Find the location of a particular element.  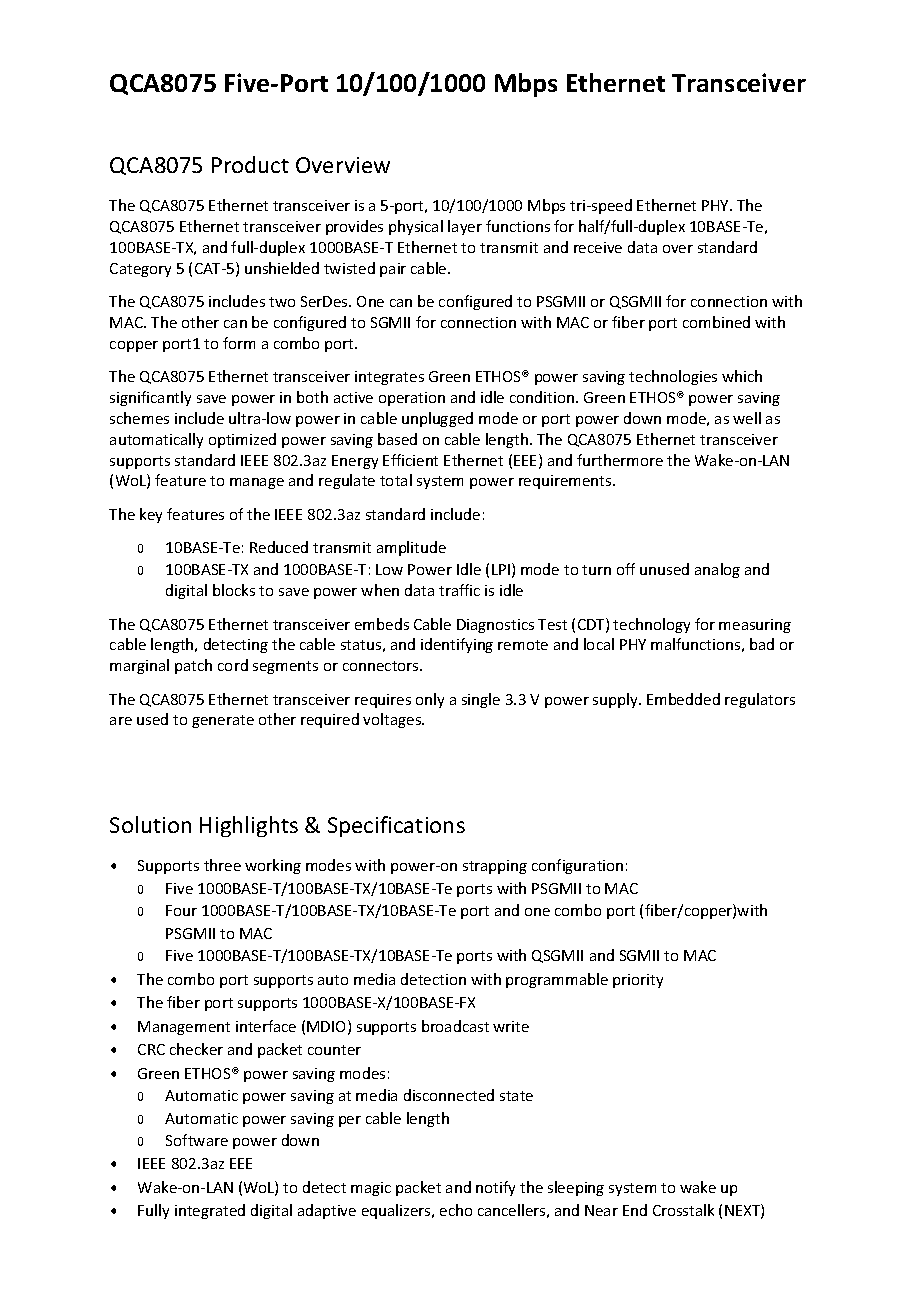

echo is located at coordinates (456, 1210).
